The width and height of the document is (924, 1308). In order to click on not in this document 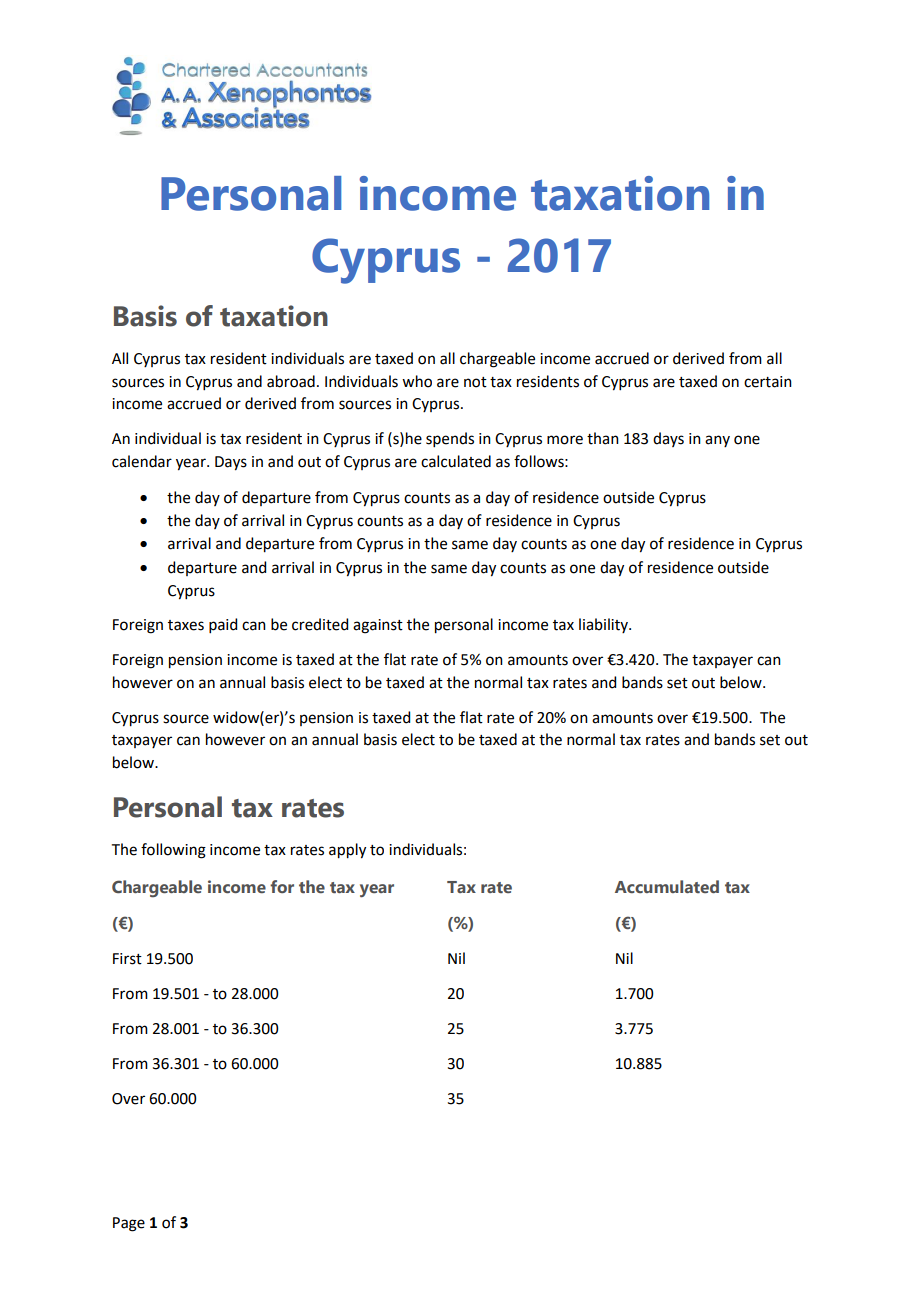, I will do `click(475, 382)`.
